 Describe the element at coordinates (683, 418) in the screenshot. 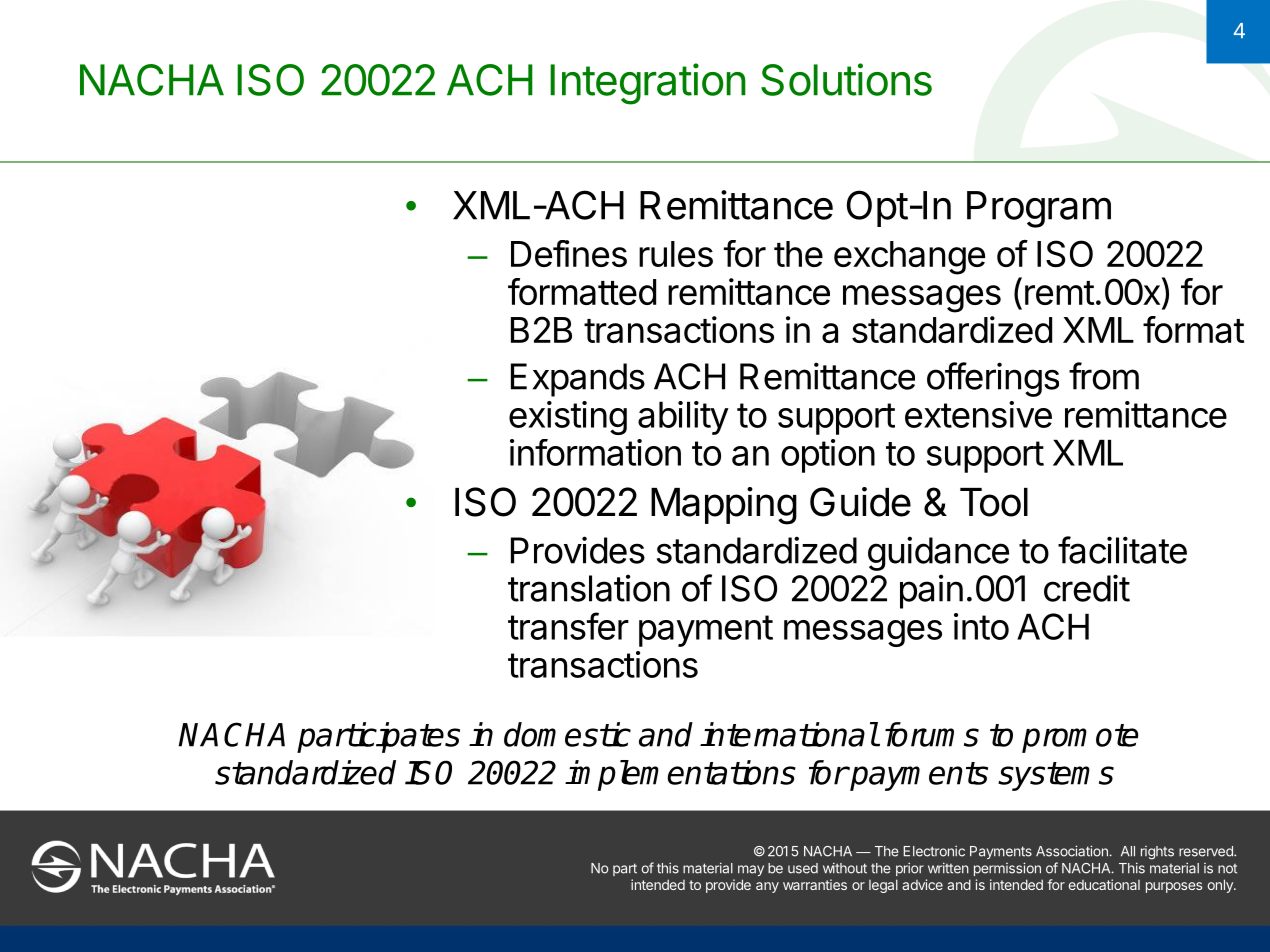

I see `ability` at that location.
